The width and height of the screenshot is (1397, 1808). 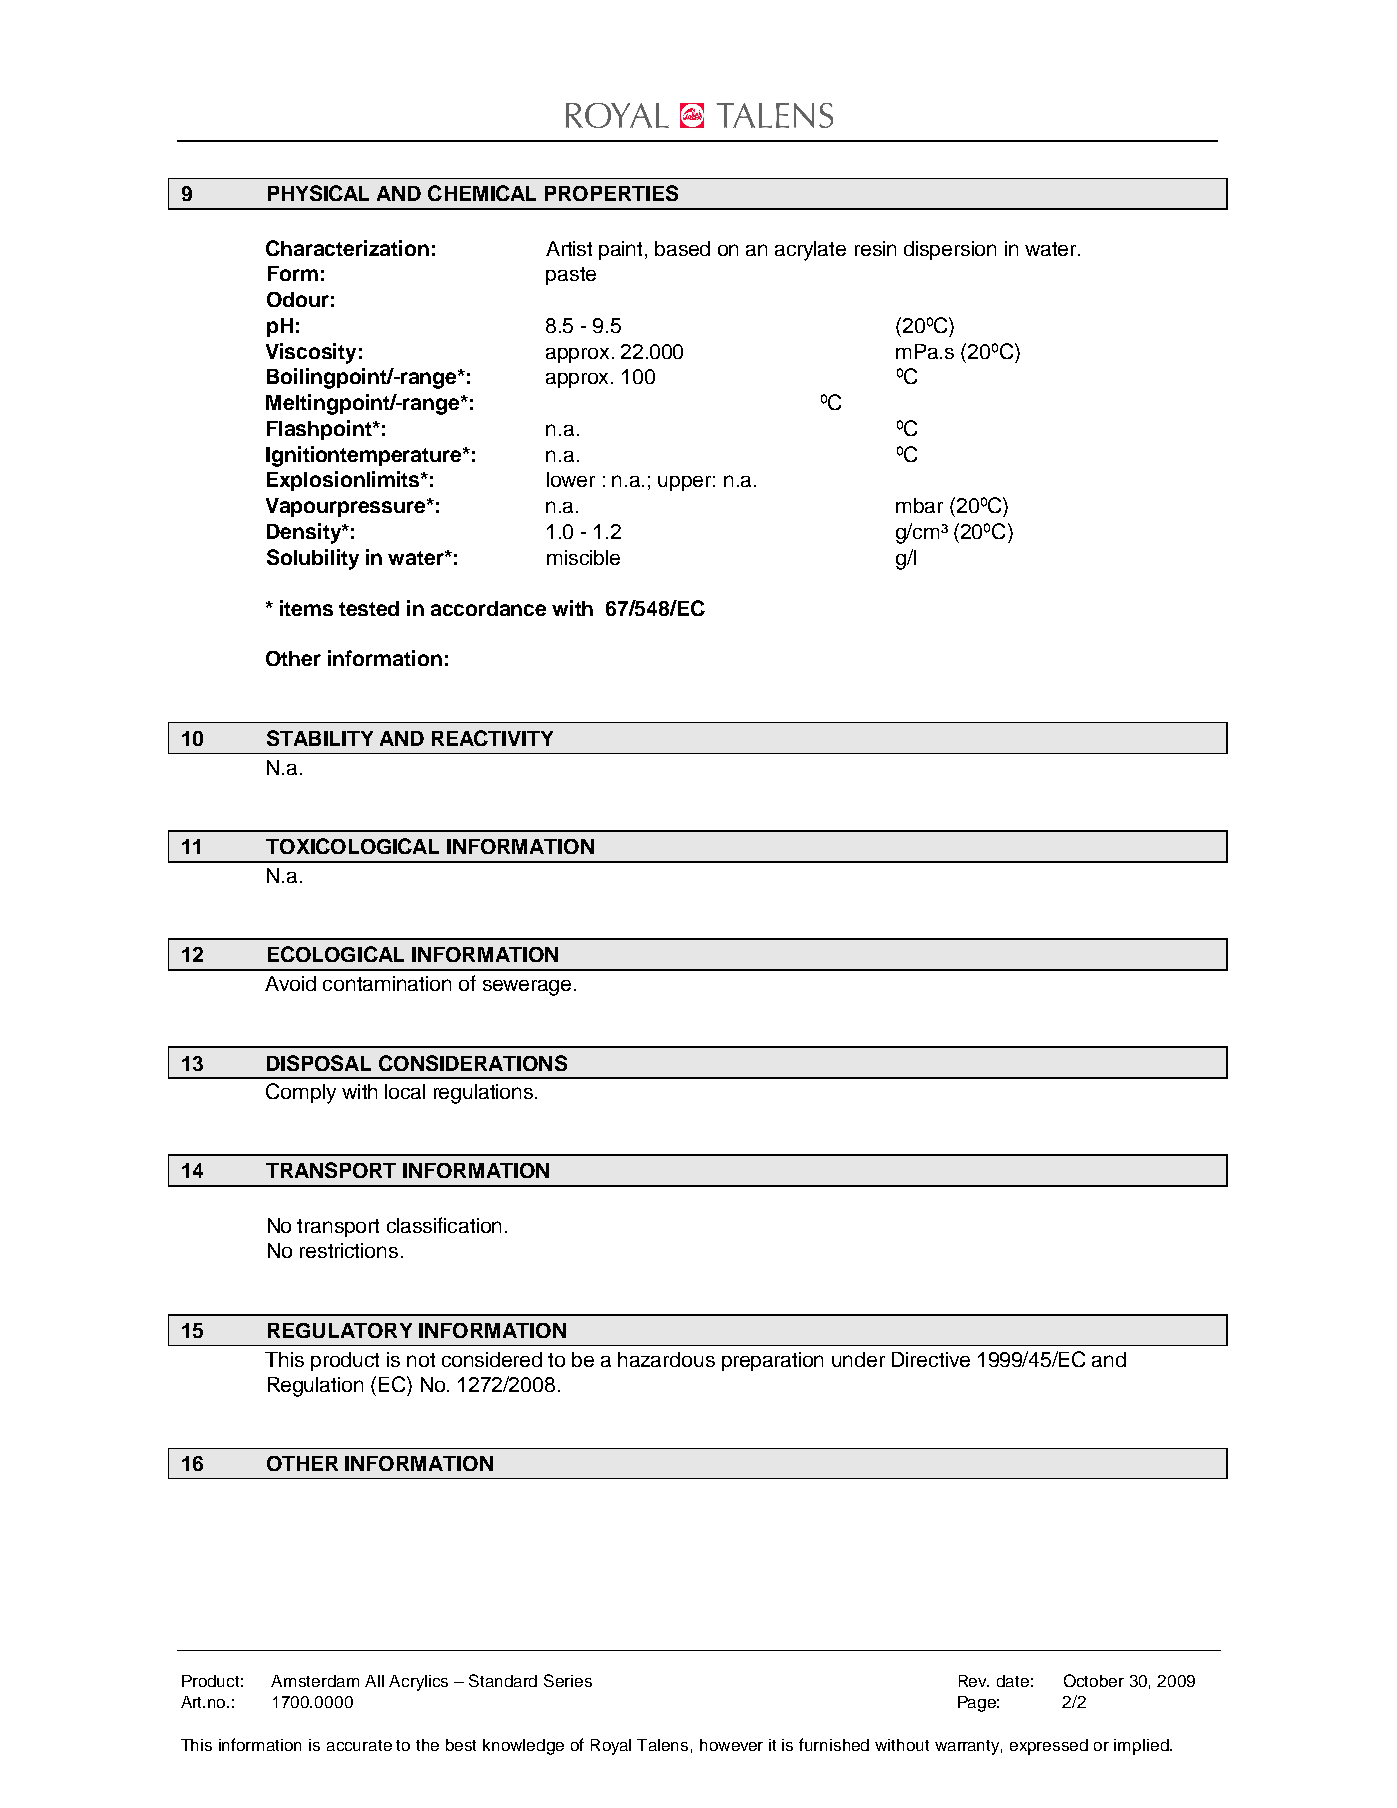 What do you see at coordinates (919, 505) in the screenshot?
I see `mbar` at bounding box center [919, 505].
